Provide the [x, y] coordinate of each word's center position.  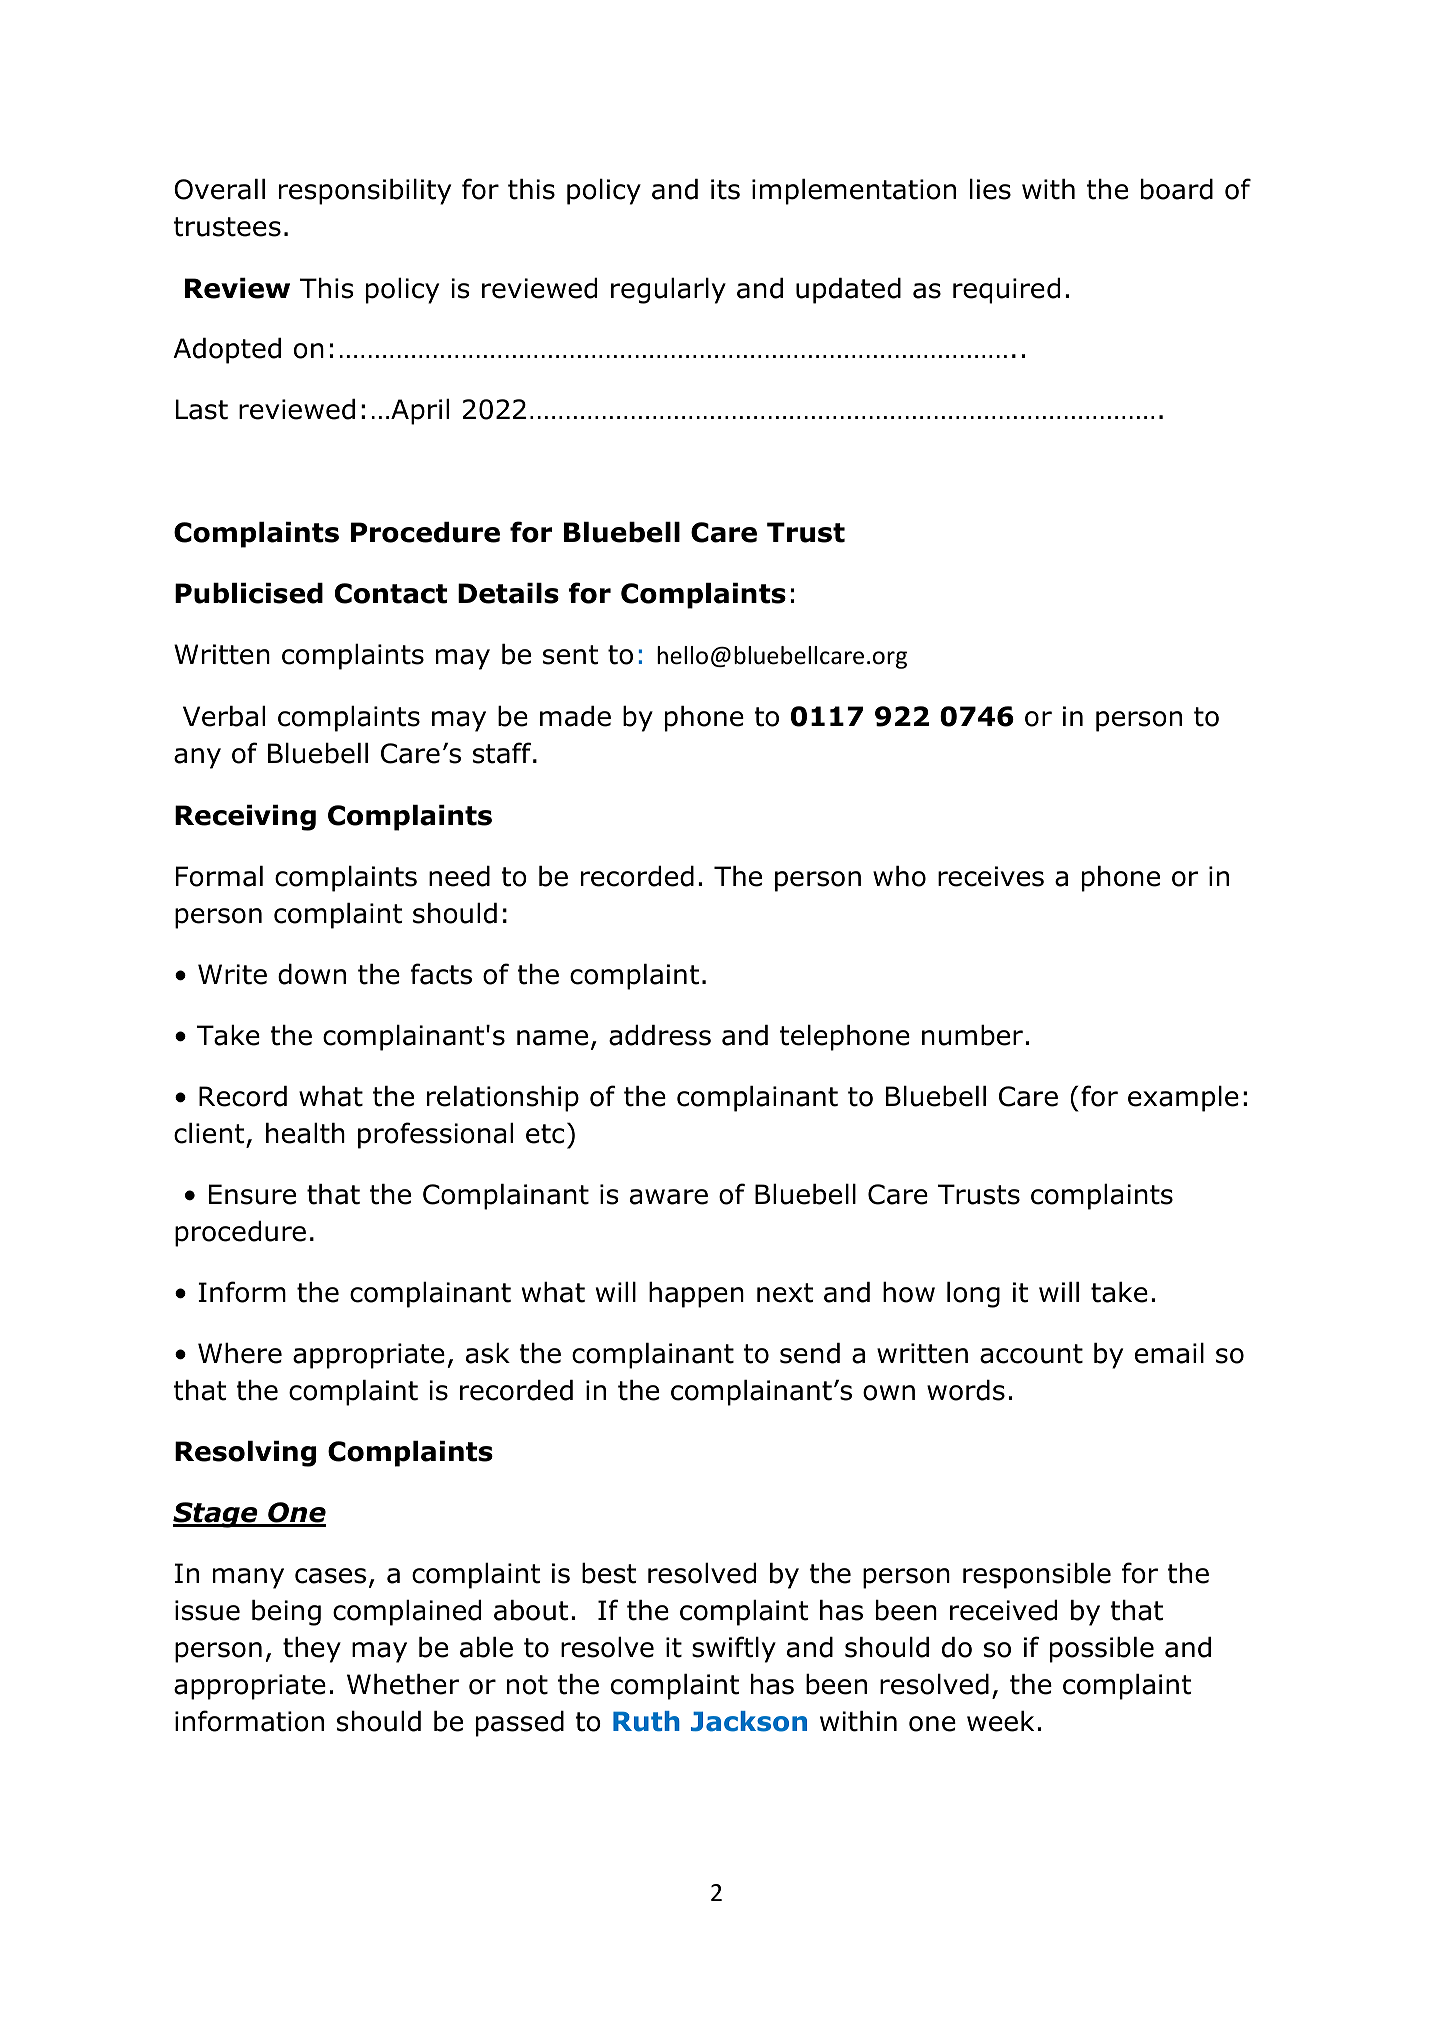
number [972, 1035]
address [660, 1035]
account [1031, 1354]
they [312, 1650]
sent [570, 655]
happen [696, 1295]
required [1006, 291]
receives [991, 876]
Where [240, 1353]
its [725, 189]
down [312, 974]
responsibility [365, 192]
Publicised [249, 593]
